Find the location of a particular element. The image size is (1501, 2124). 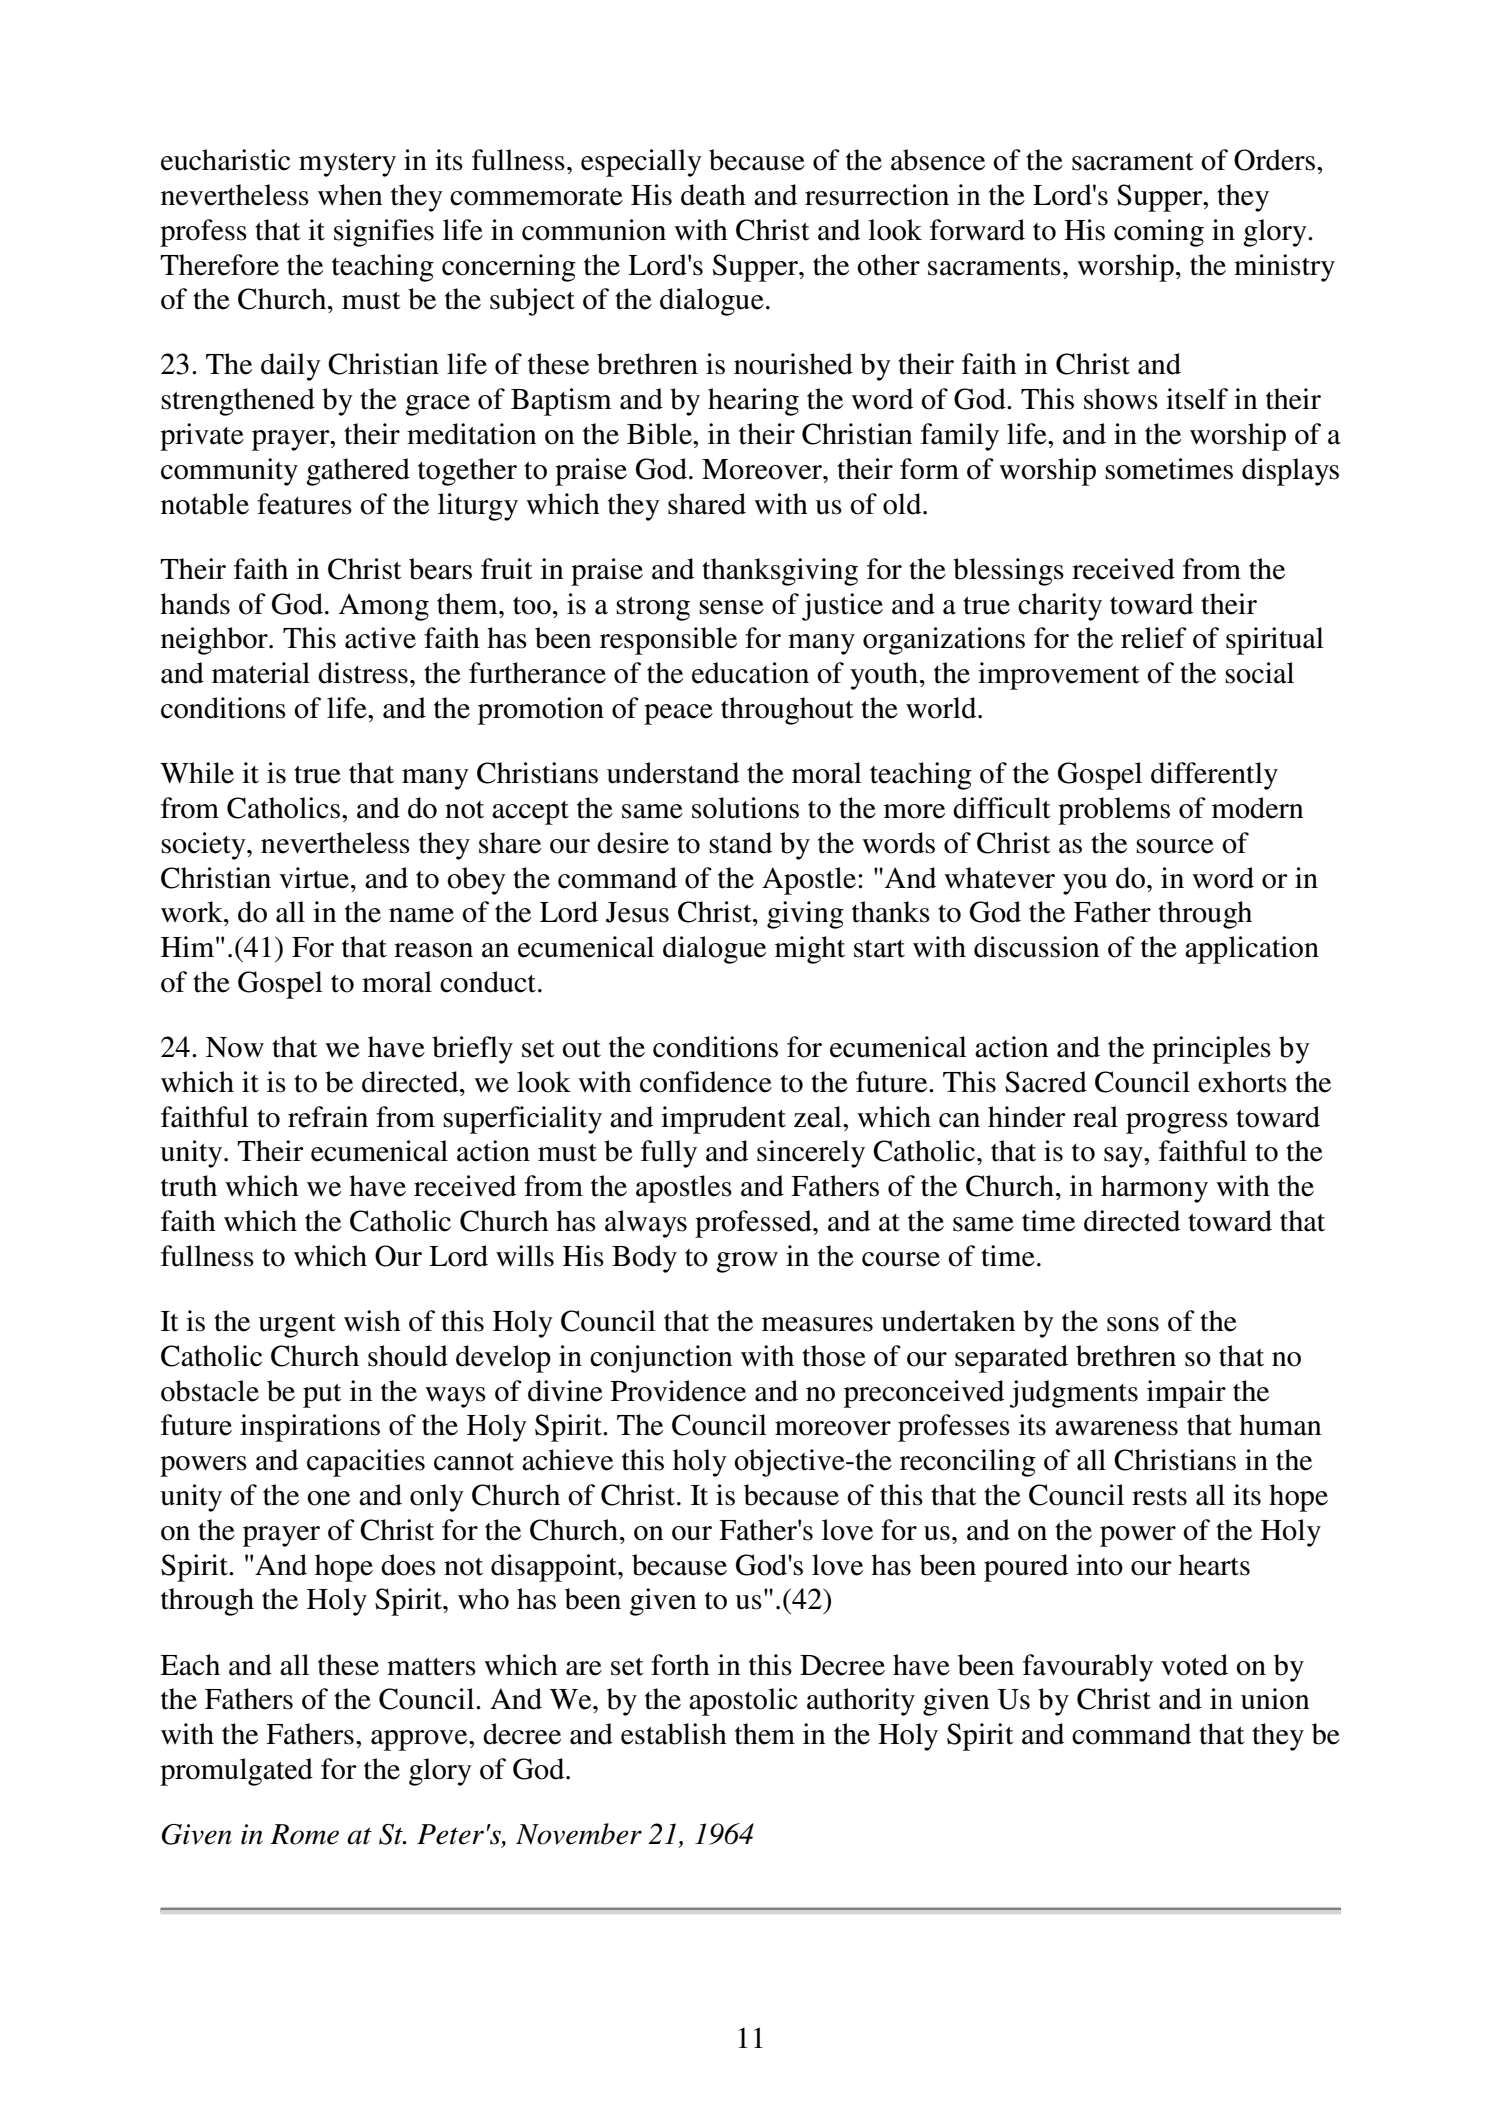

establish is located at coordinates (674, 1734).
